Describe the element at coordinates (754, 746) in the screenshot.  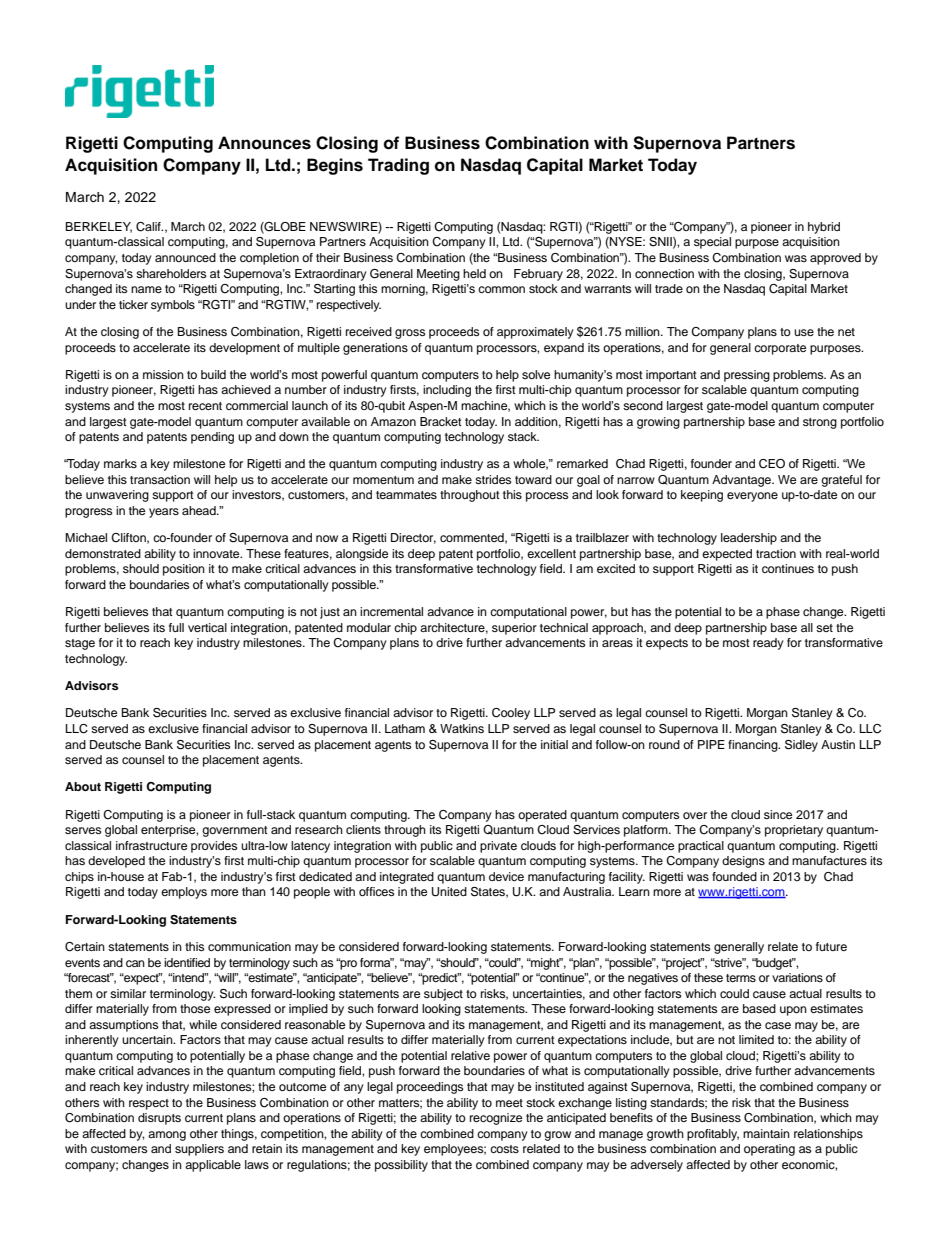
I see `financing` at that location.
